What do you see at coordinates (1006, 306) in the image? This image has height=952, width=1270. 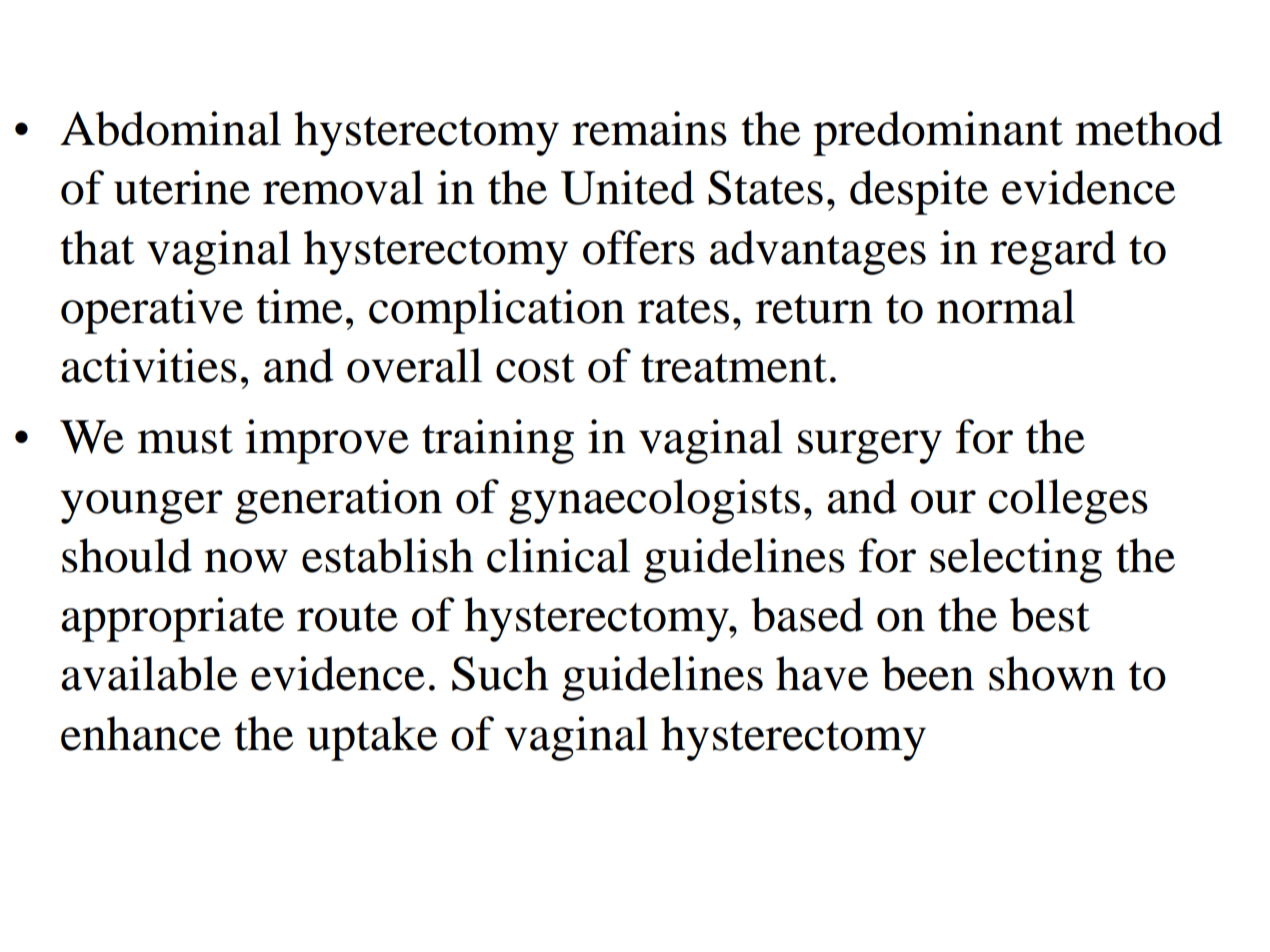 I see `normal` at bounding box center [1006, 306].
